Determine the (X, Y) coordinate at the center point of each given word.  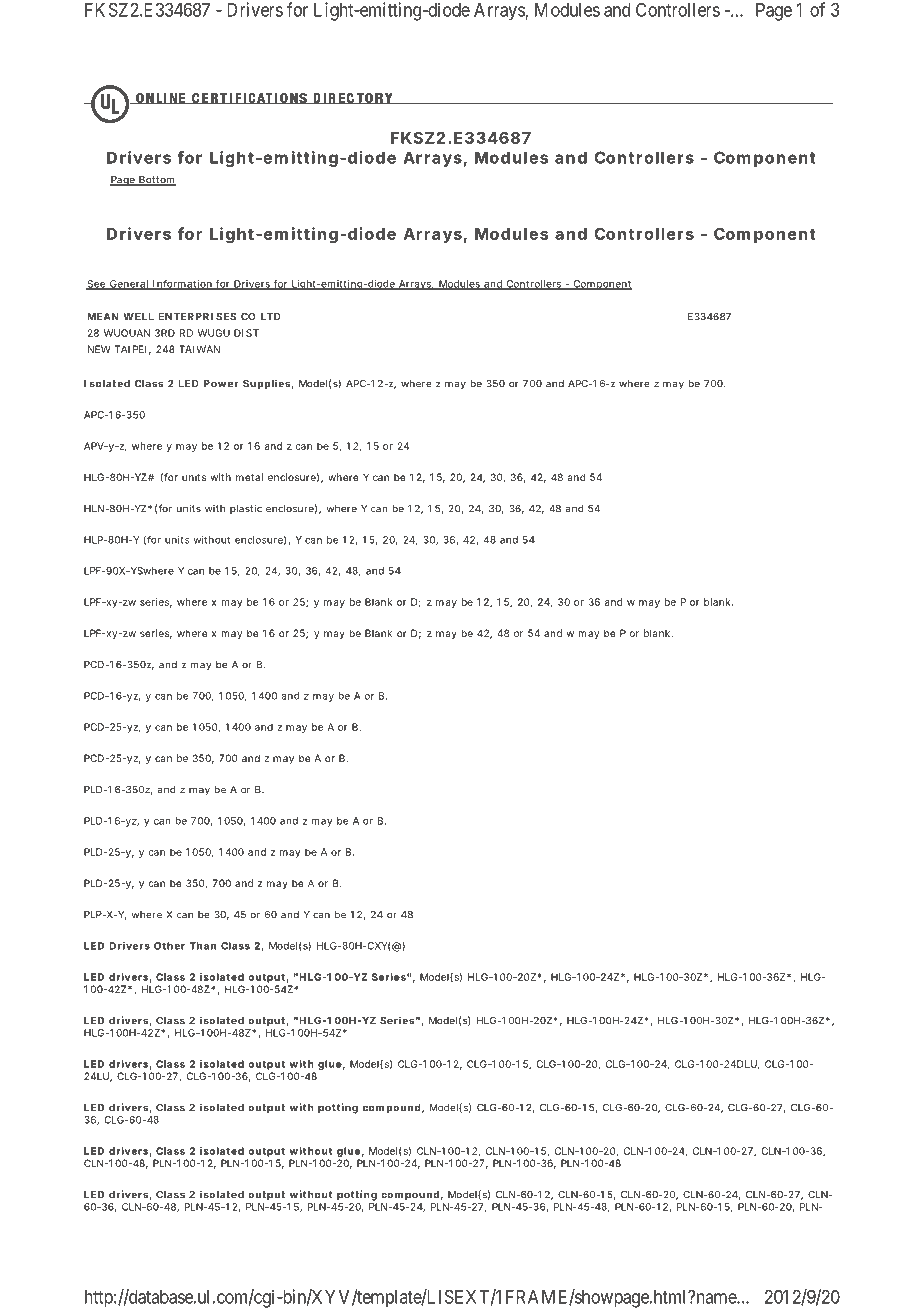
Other (169, 946)
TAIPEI (130, 349)
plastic (246, 509)
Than (203, 946)
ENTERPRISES (197, 316)
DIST (246, 333)
